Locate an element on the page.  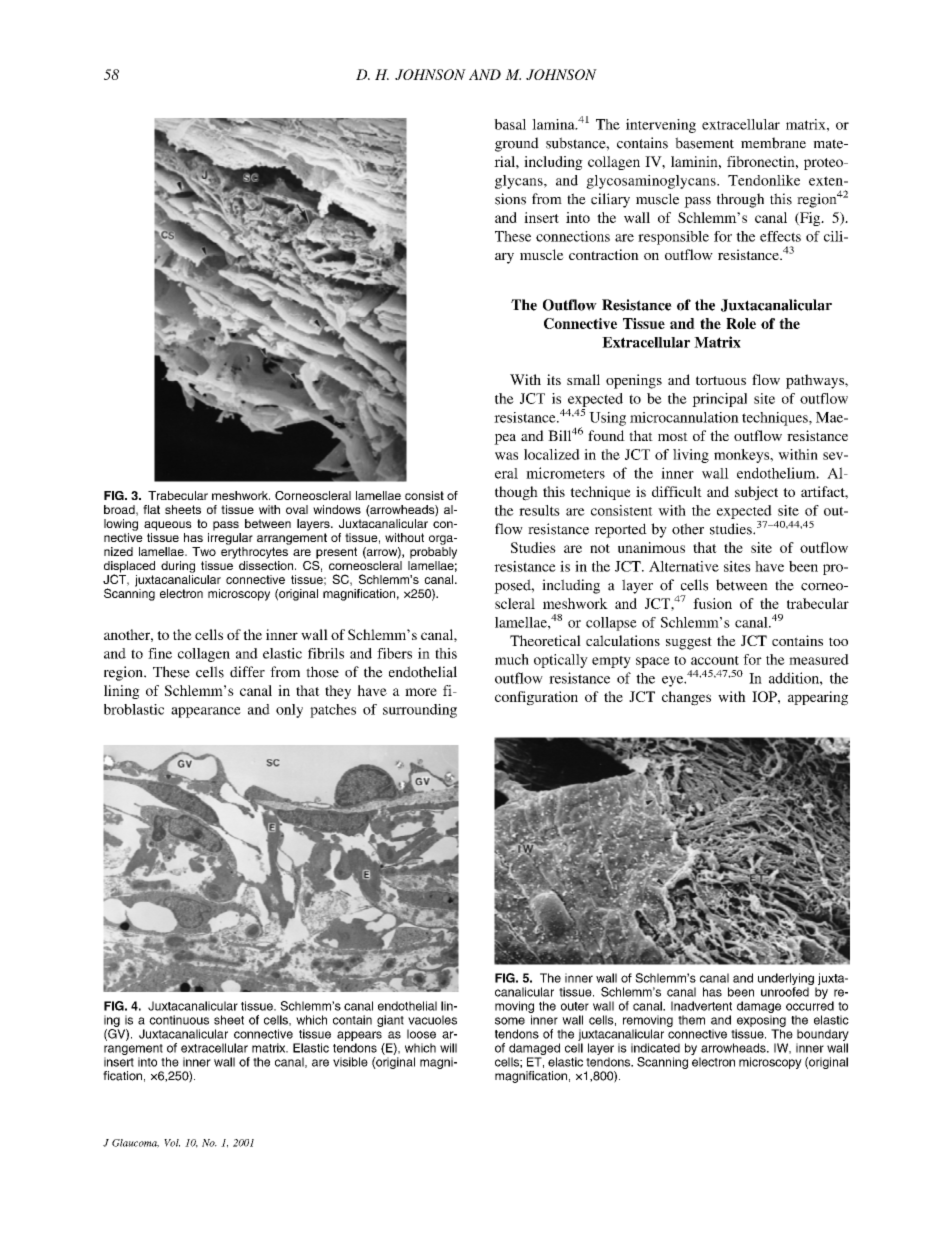
Two is located at coordinates (204, 551).
